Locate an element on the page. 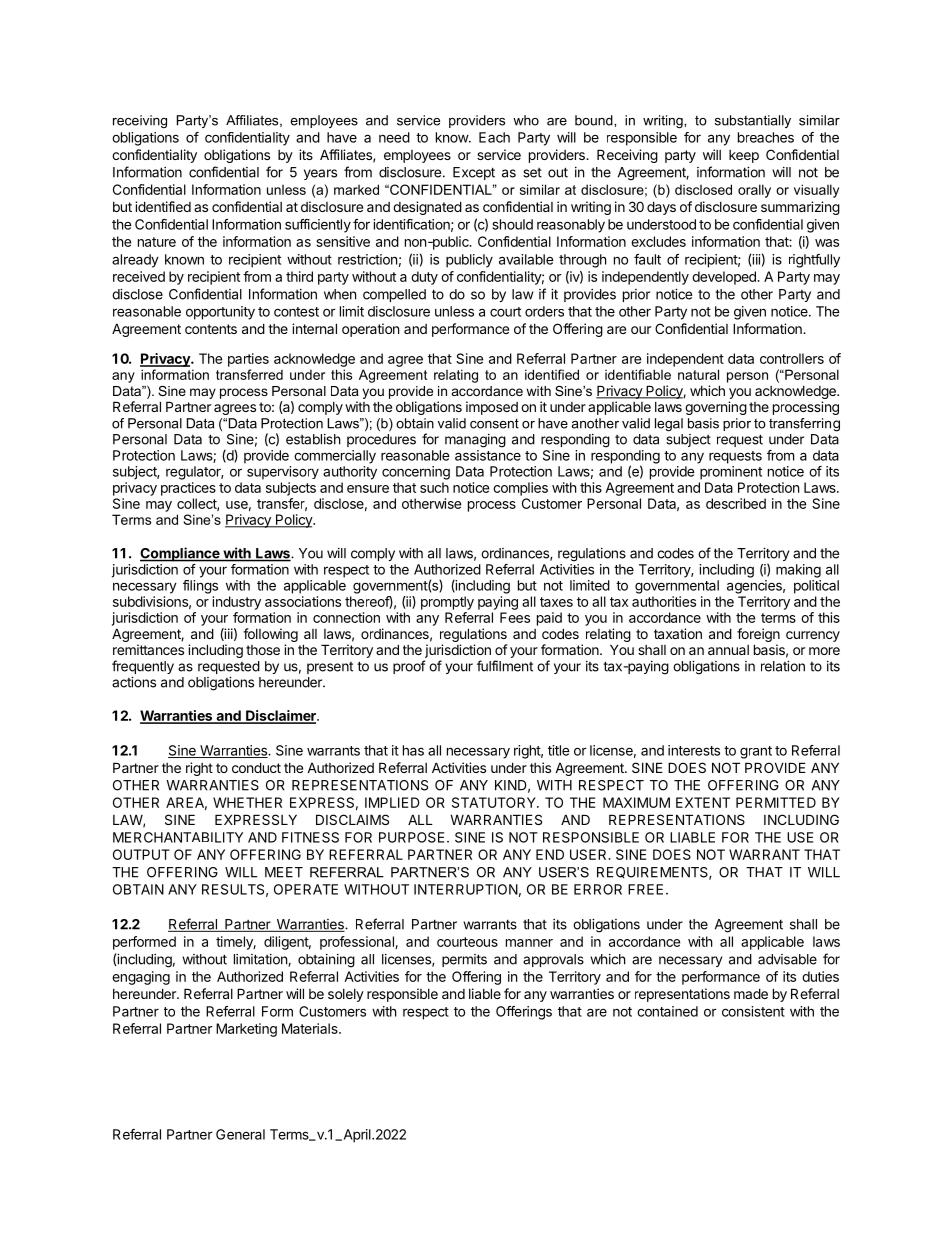 Image resolution: width=952 pixels, height=1233 pixels. consistent is located at coordinates (753, 1011).
